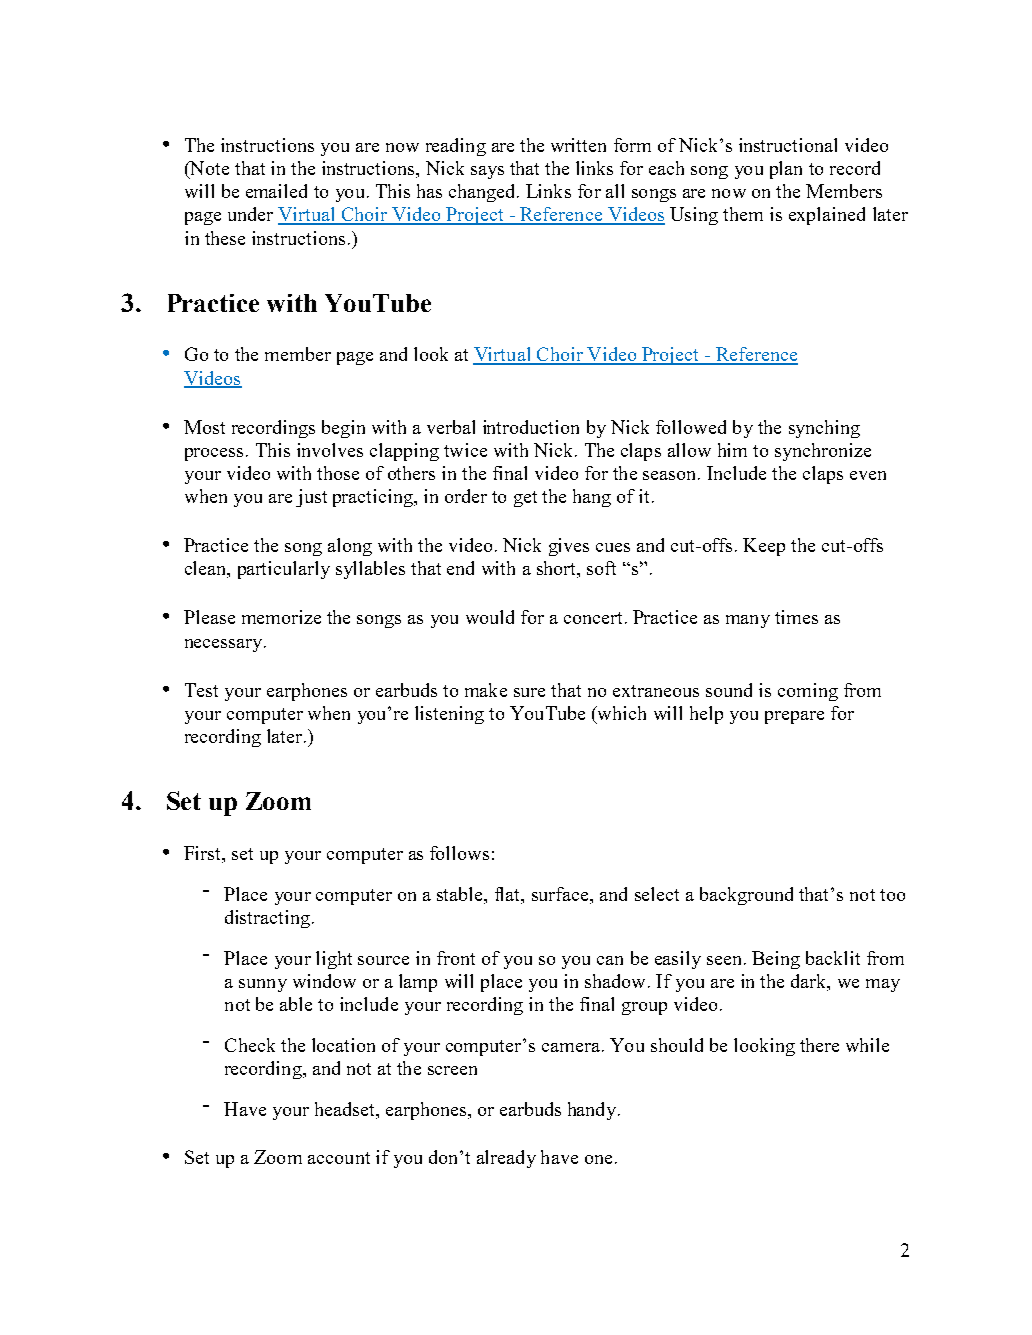 This image has width=1032, height=1335. Describe the element at coordinates (578, 145) in the image. I see `written` at that location.
